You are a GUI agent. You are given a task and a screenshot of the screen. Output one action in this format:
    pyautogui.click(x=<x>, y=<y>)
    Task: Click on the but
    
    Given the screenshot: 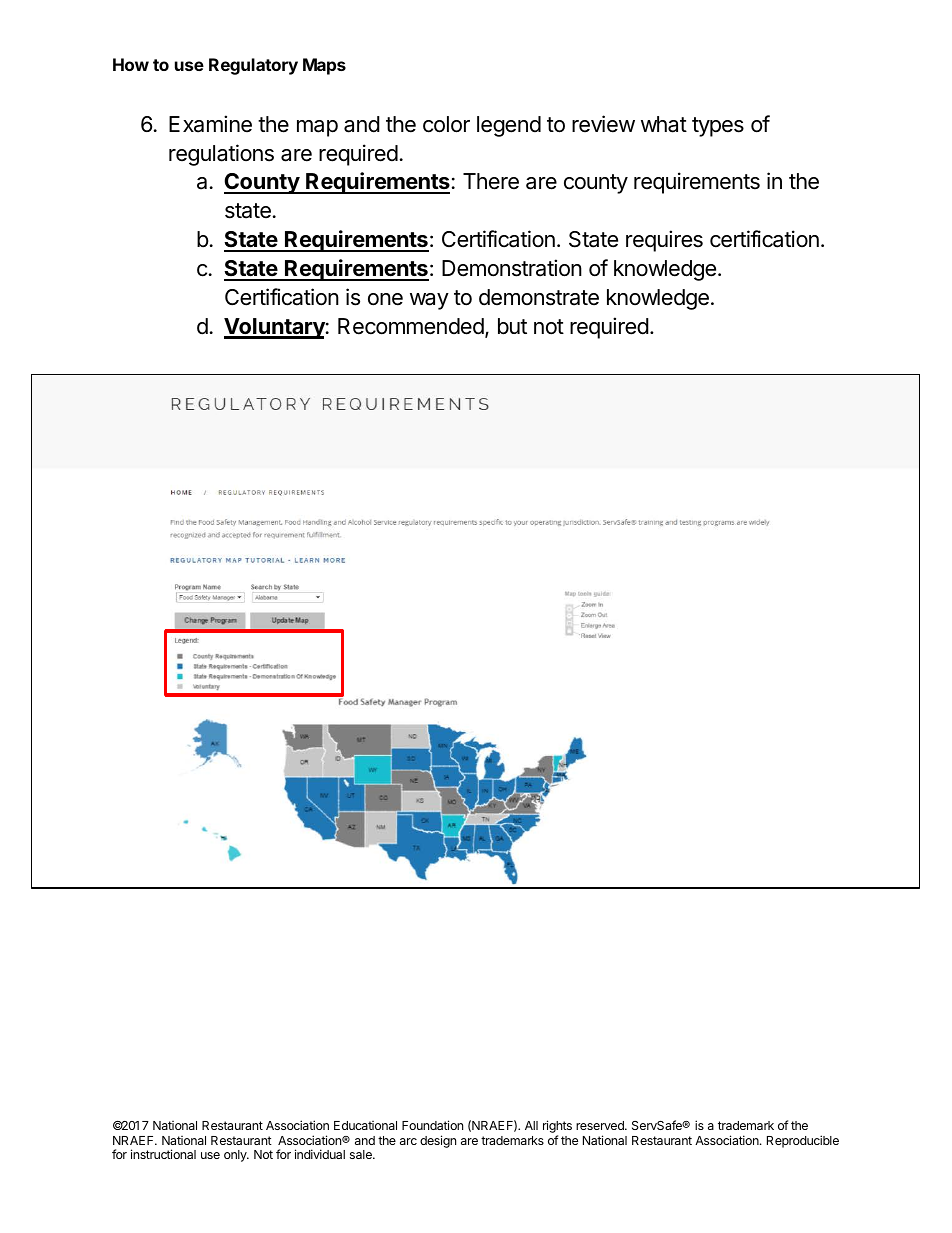 What is the action you would take?
    pyautogui.click(x=512, y=326)
